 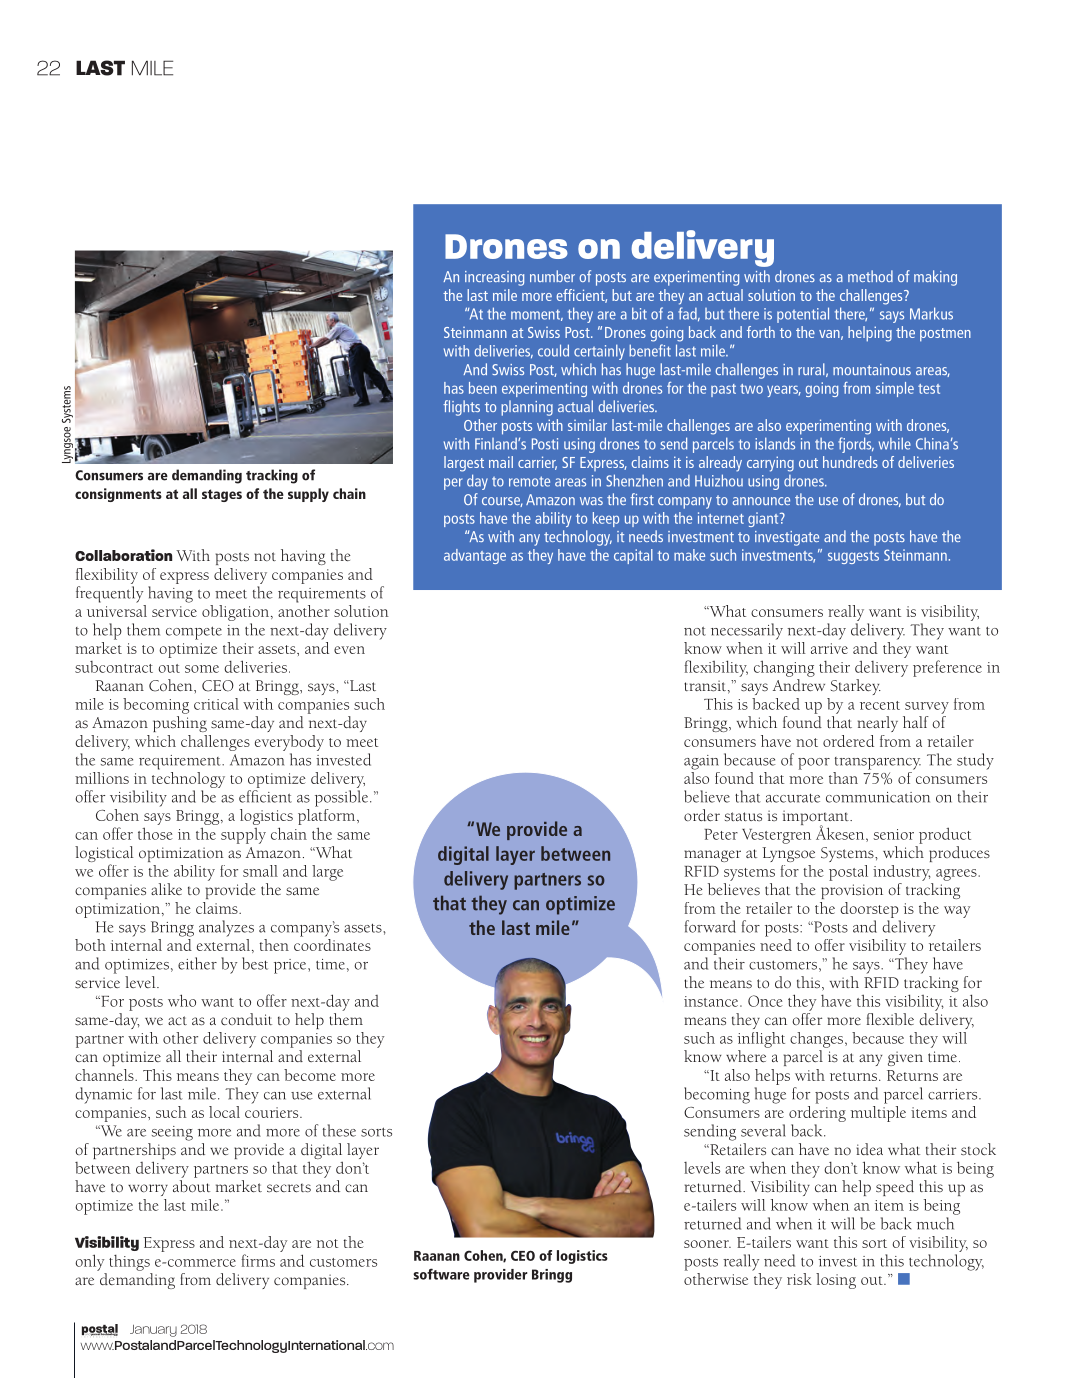 I want to click on January, so click(x=153, y=1331).
